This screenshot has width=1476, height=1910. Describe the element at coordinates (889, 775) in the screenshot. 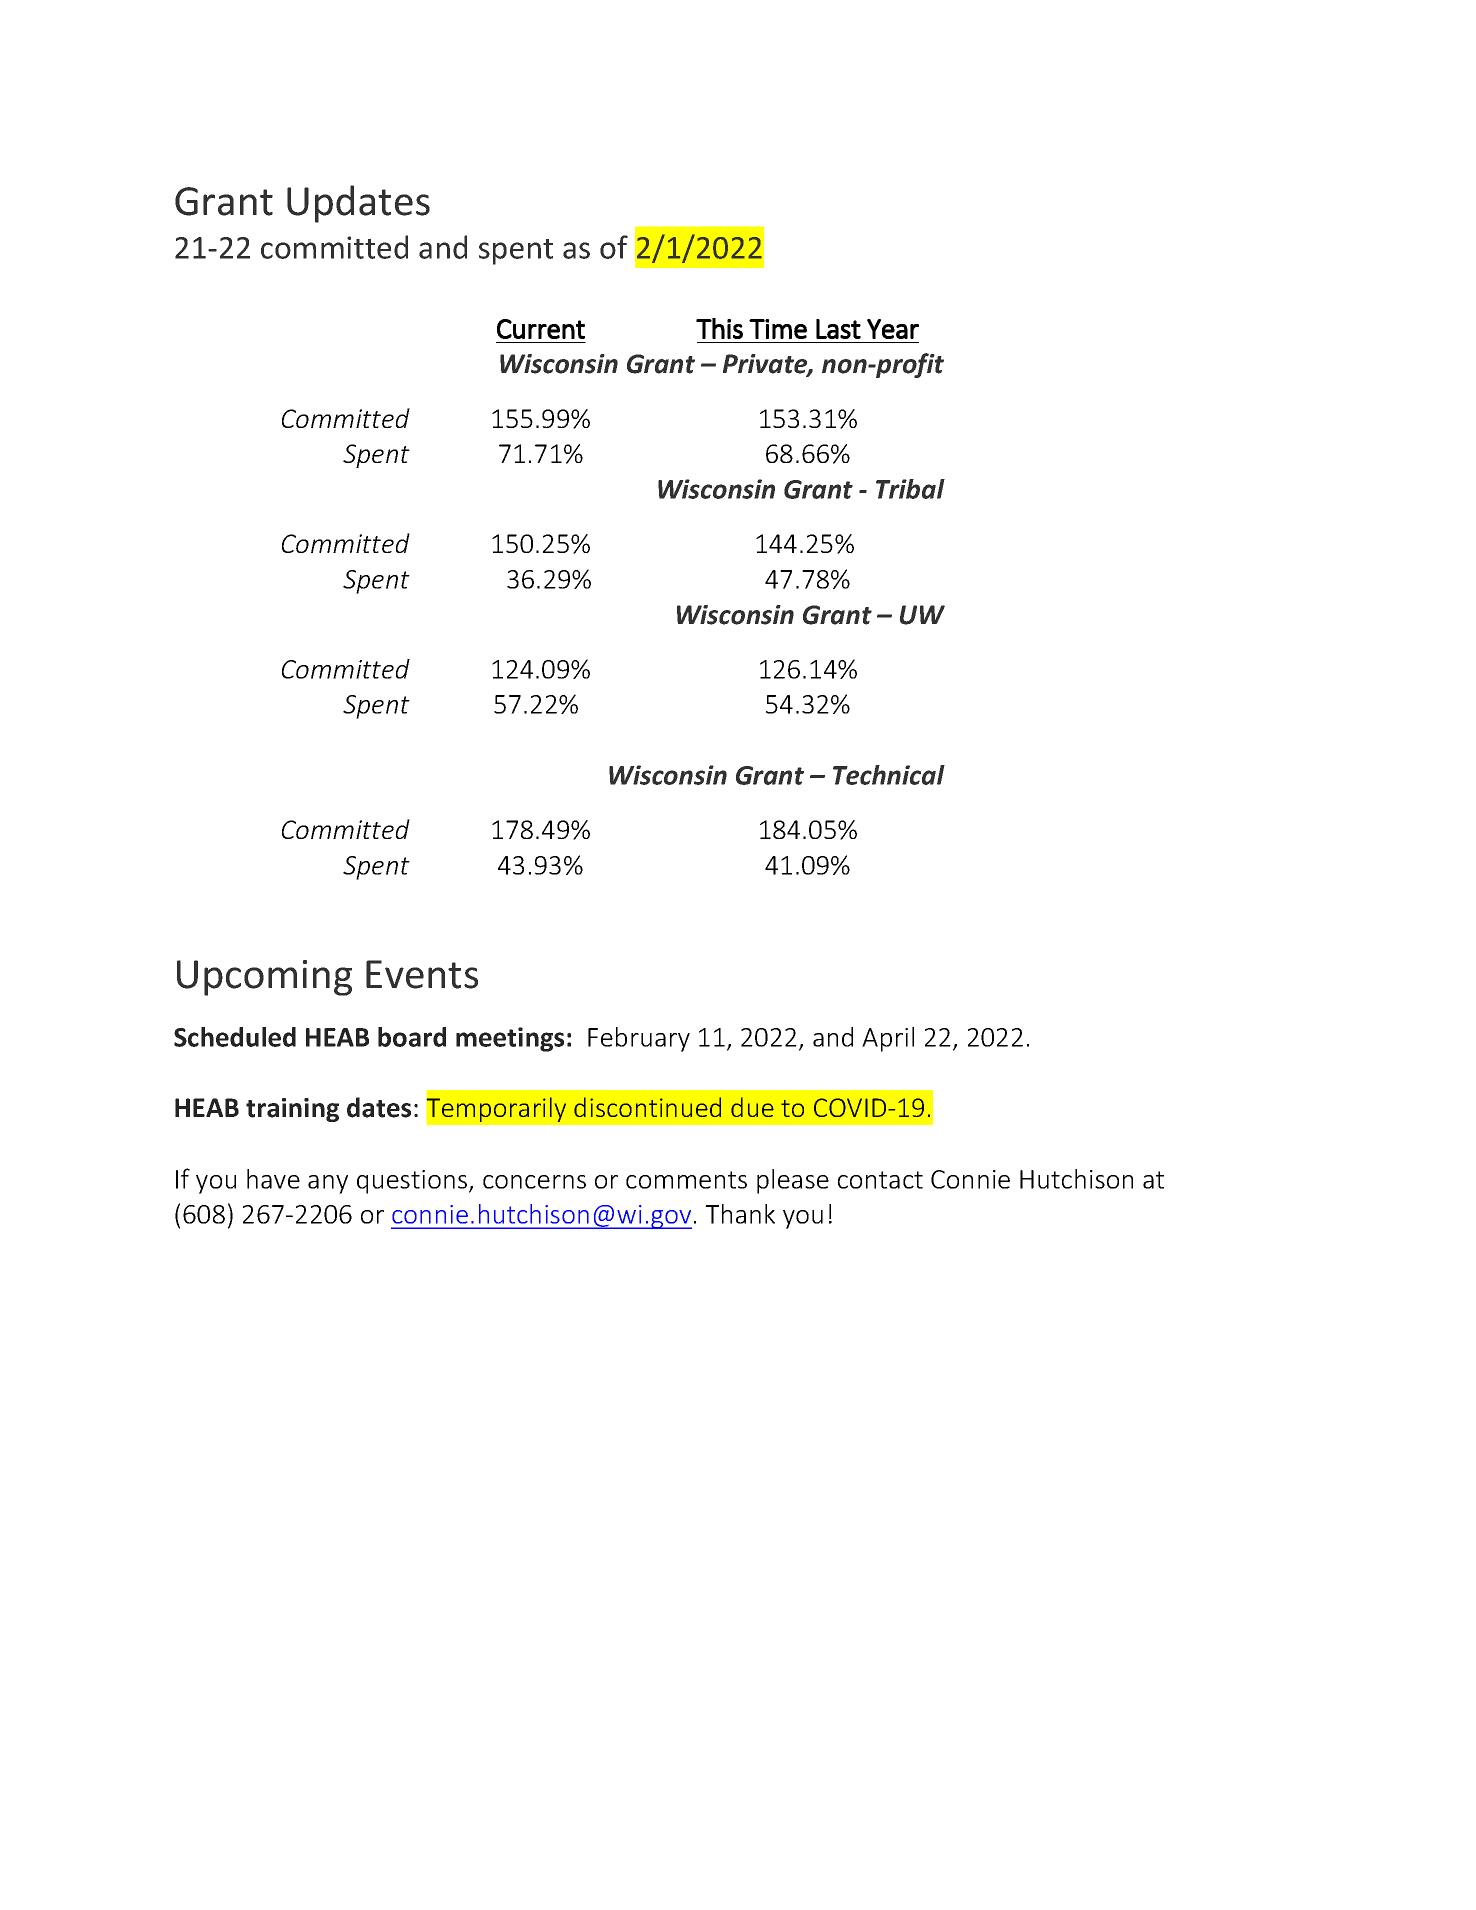

I see `Technical` at that location.
